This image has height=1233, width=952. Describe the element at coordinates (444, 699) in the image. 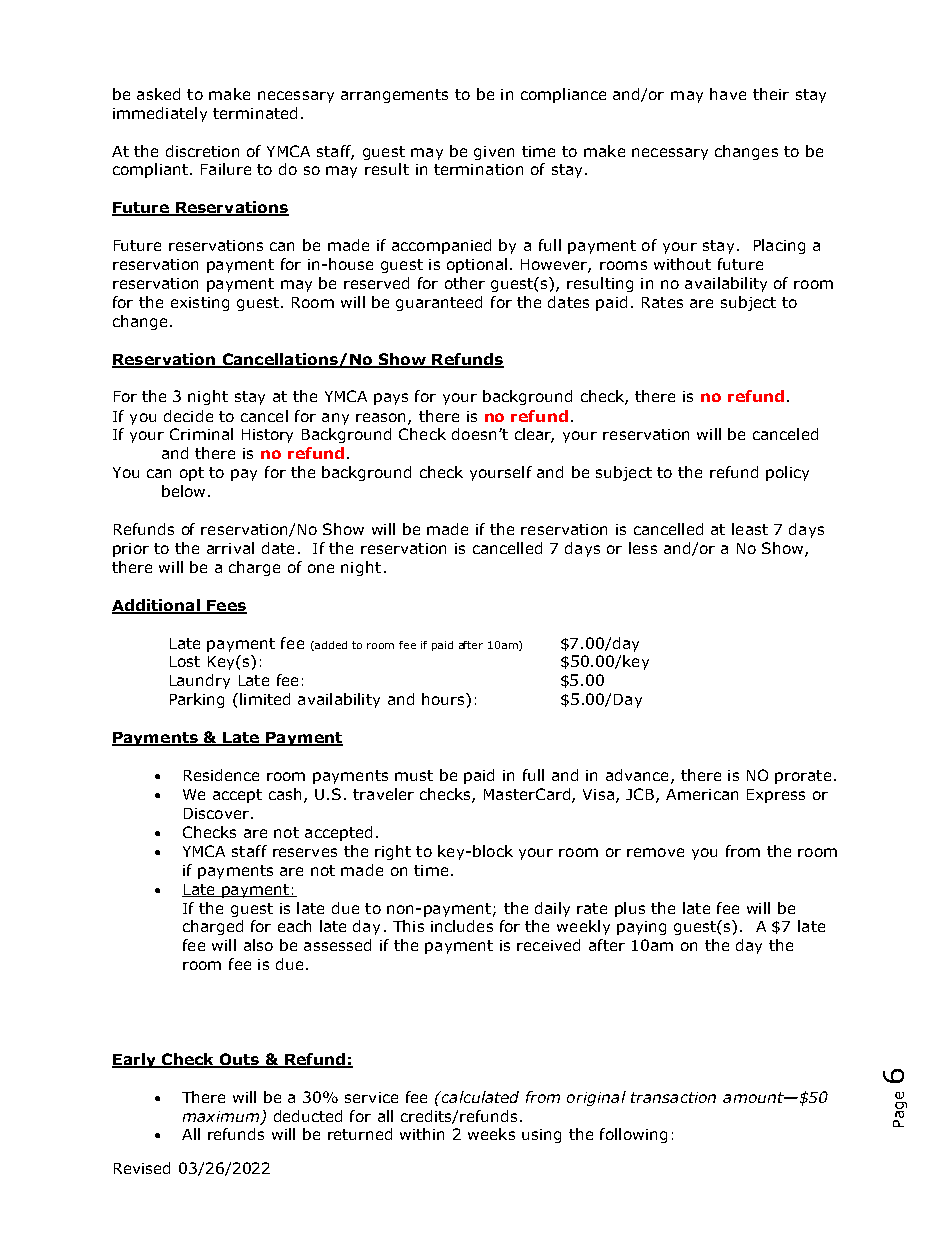

I see `hours` at that location.
